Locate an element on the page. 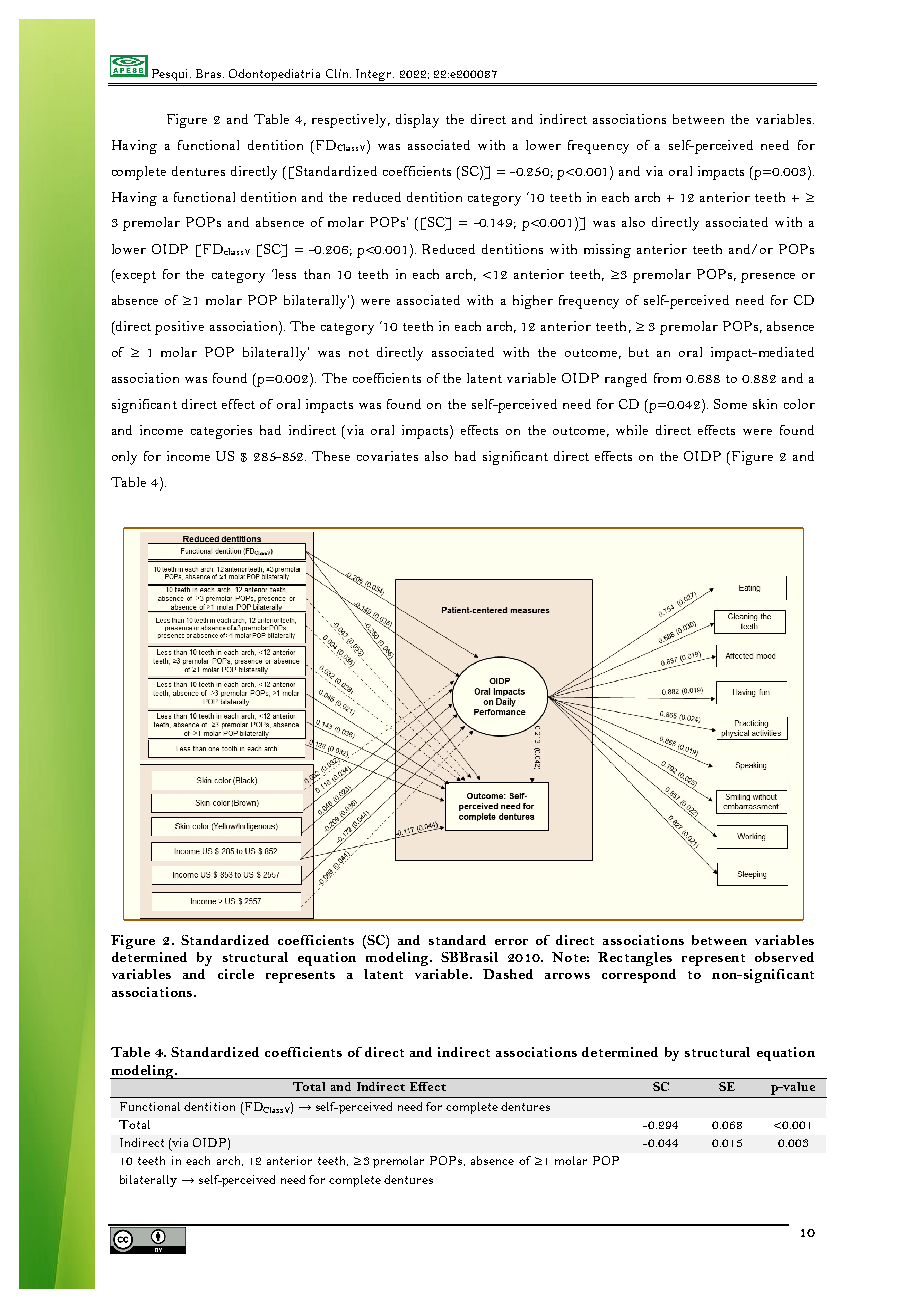 The height and width of the image is (1308, 924). display is located at coordinates (417, 121).
